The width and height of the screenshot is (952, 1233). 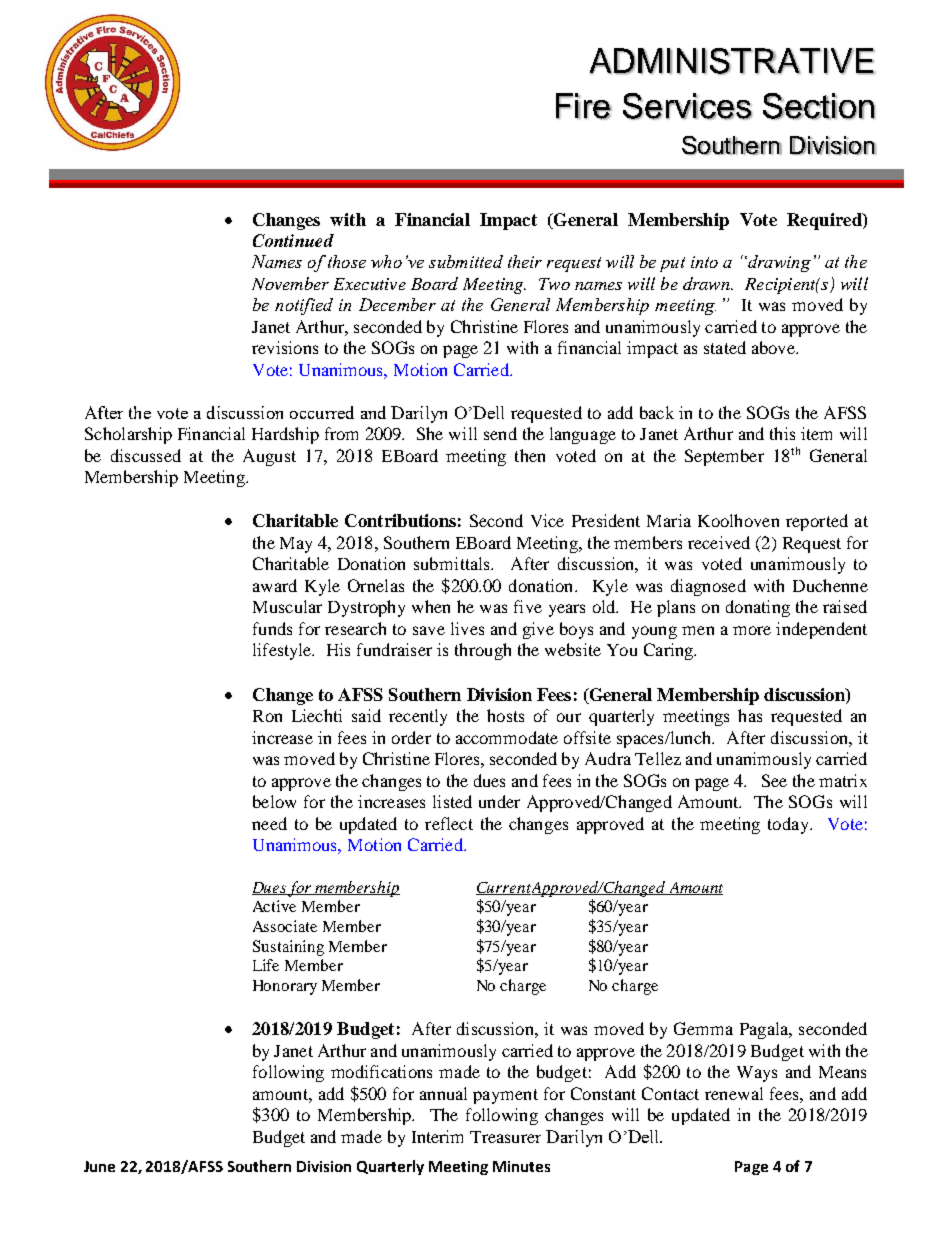 I want to click on lives, so click(x=467, y=628).
